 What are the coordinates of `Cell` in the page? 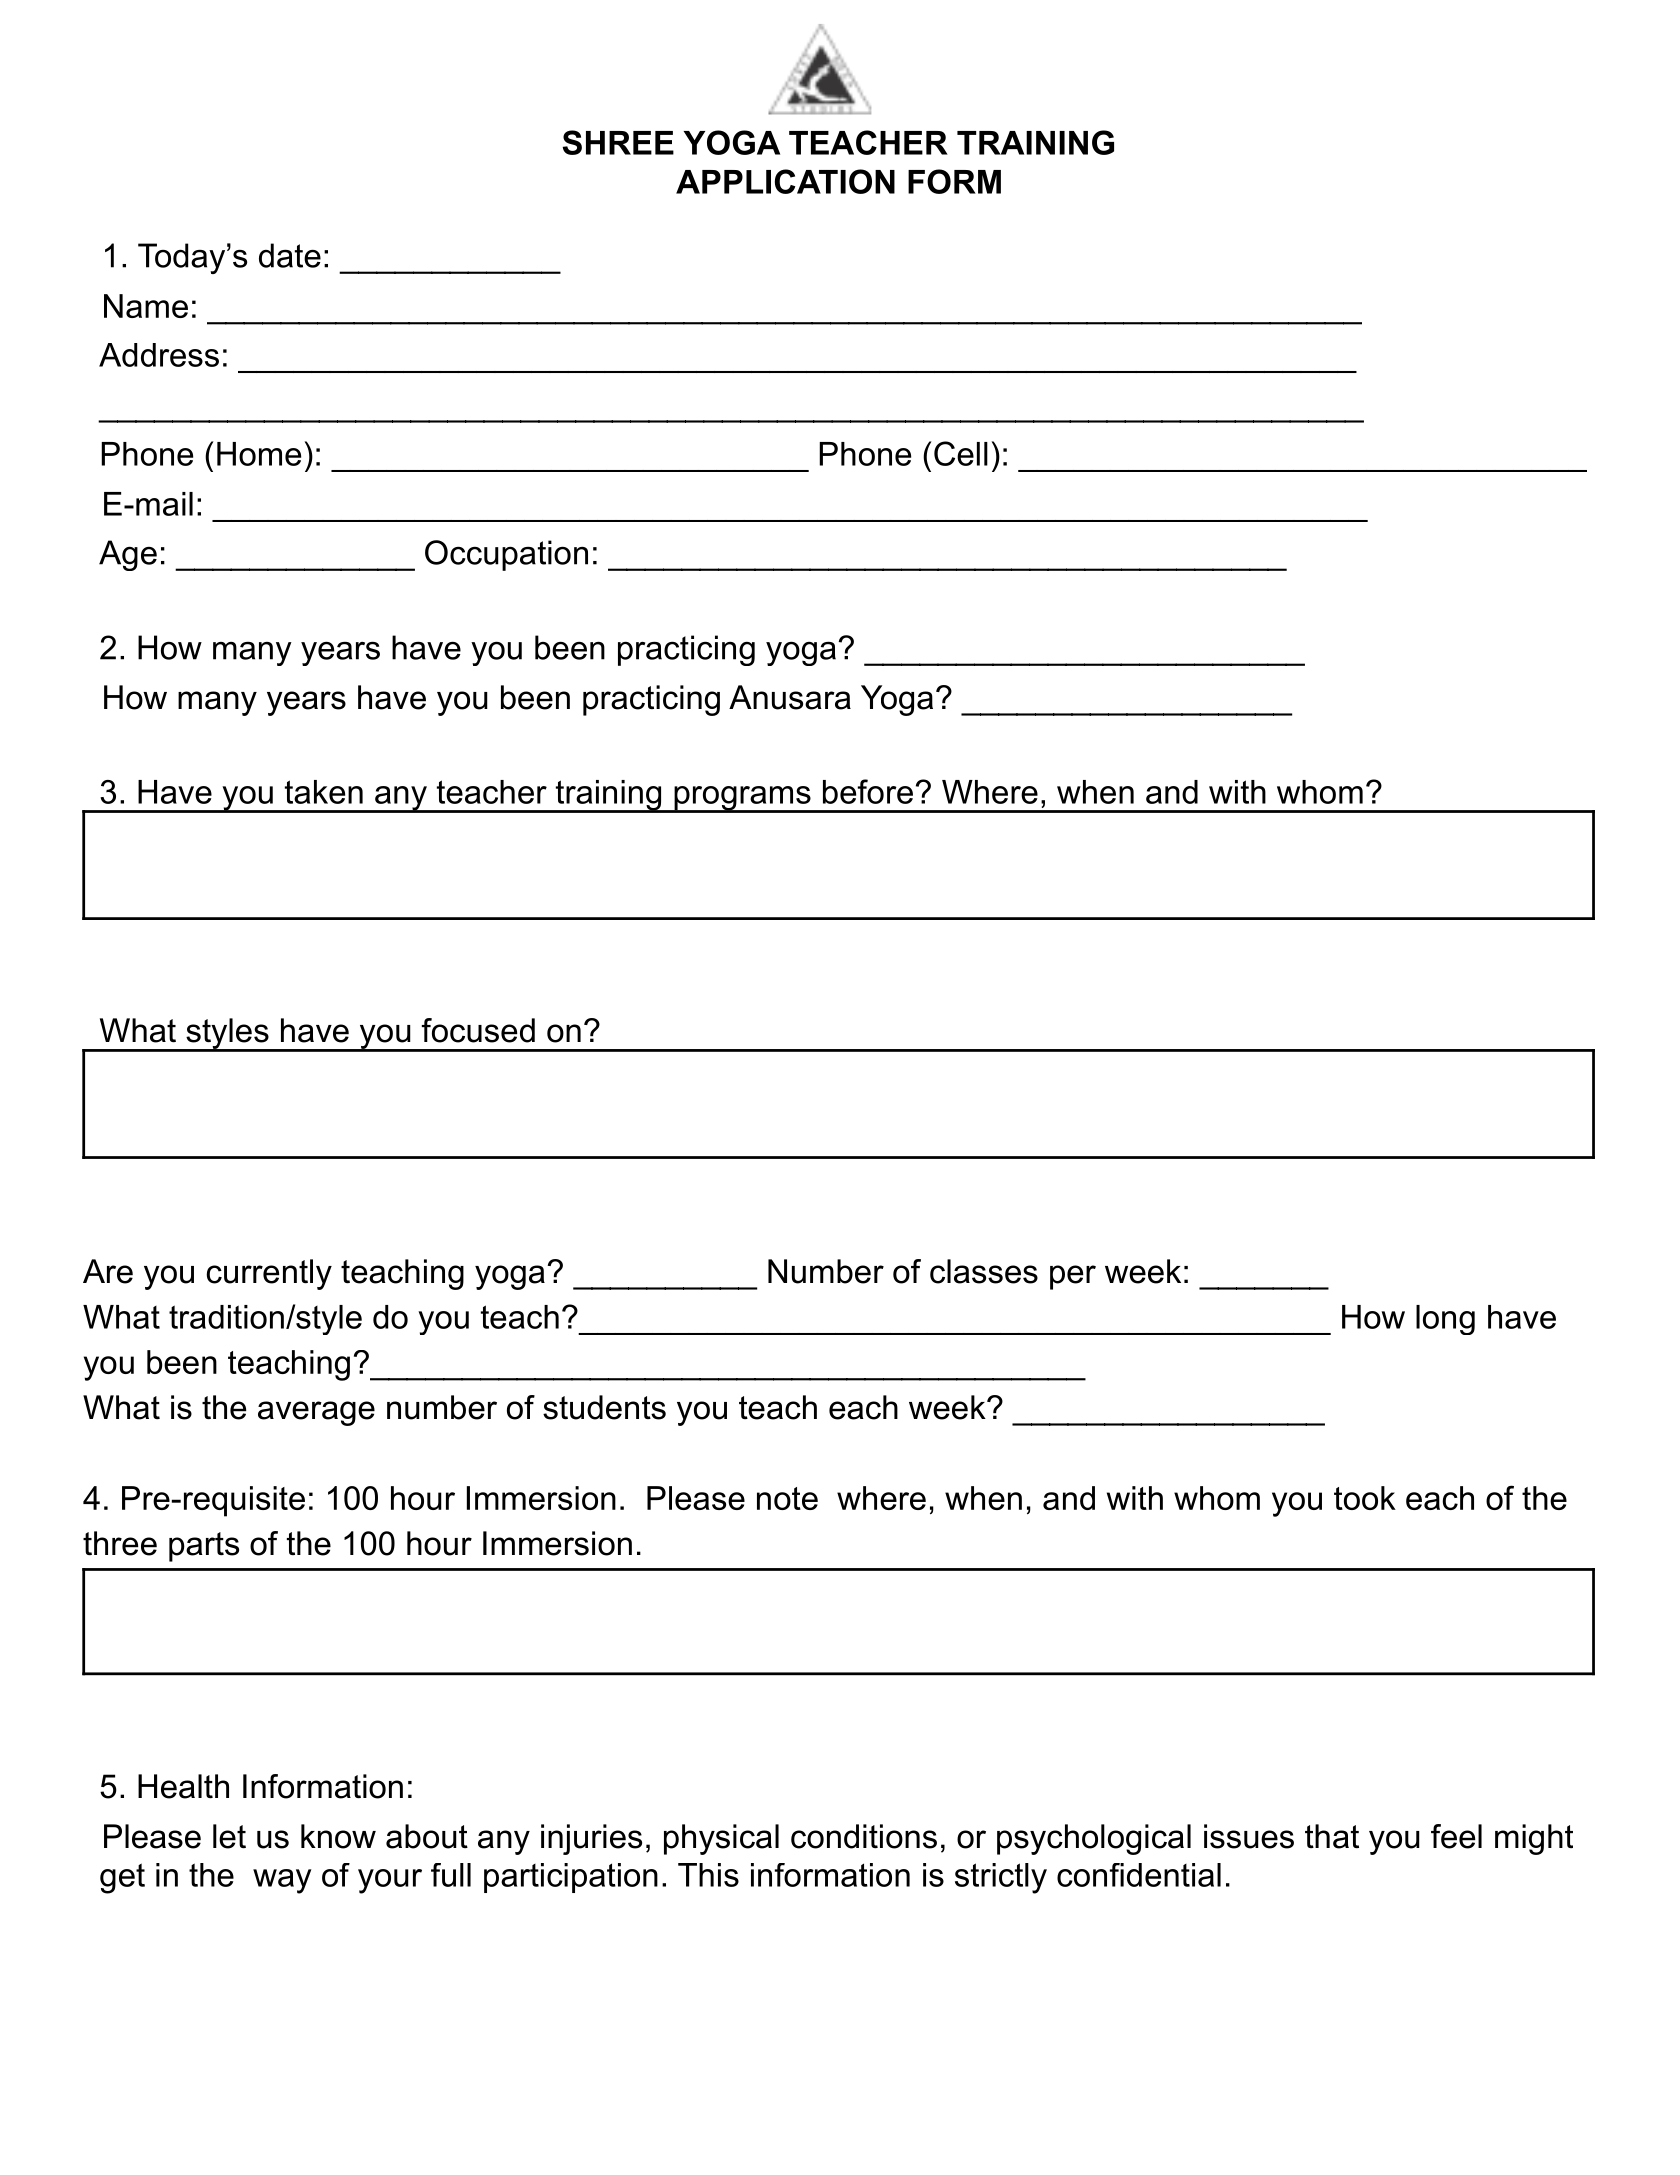 It's located at (961, 453).
